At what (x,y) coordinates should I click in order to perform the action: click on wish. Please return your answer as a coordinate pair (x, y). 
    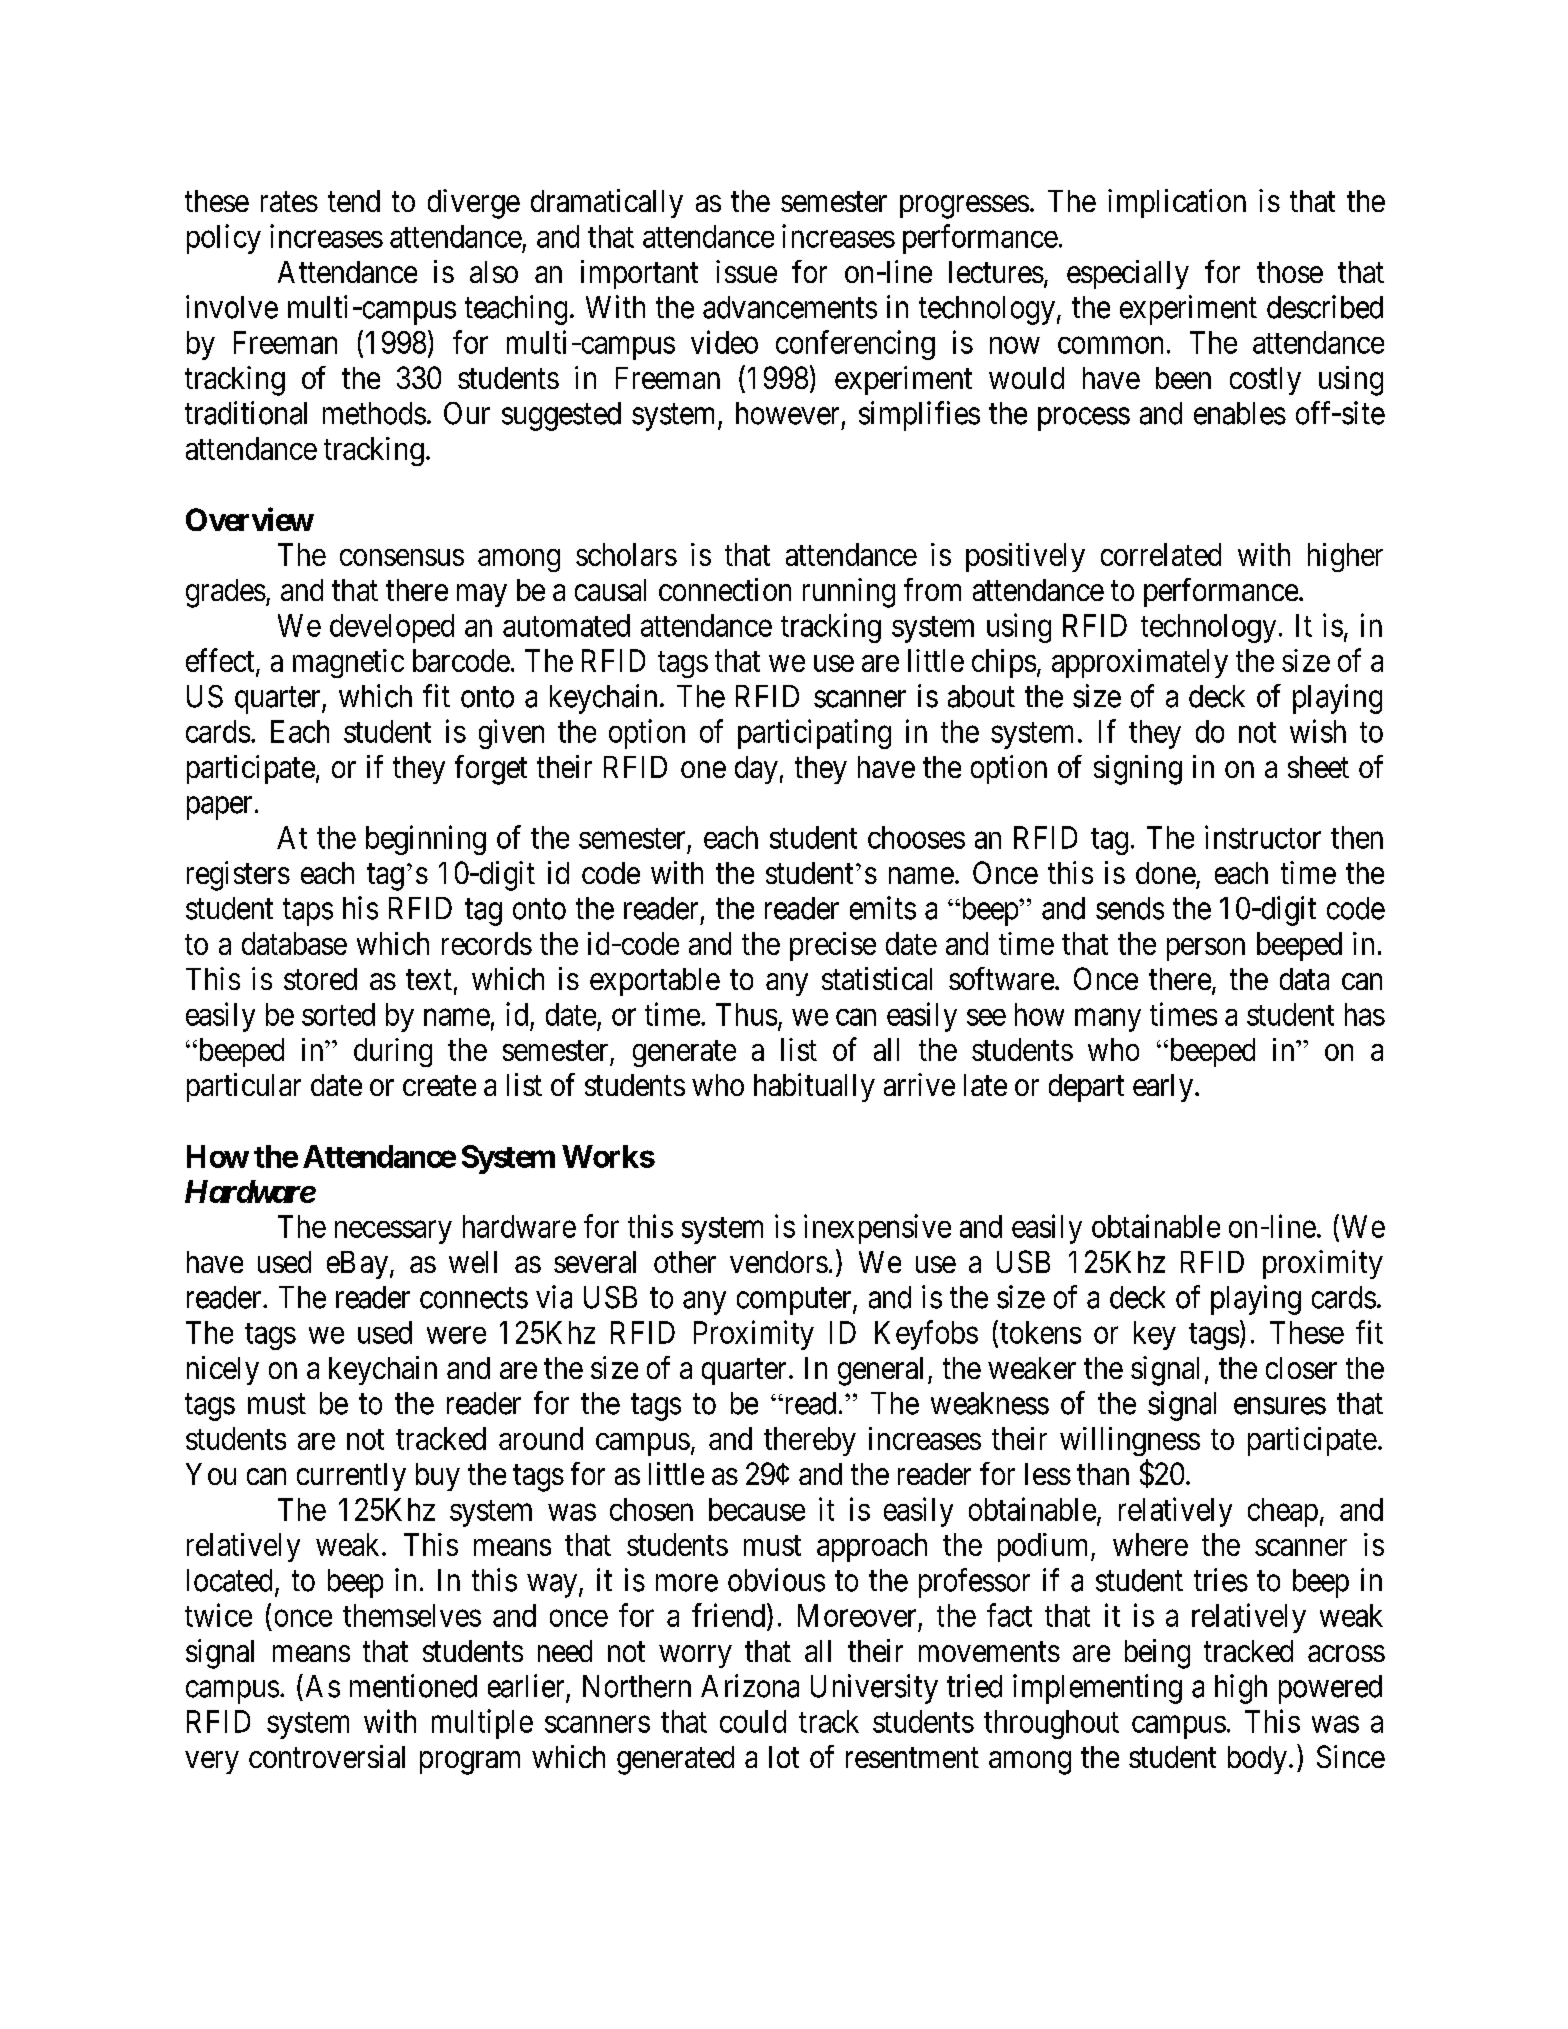
    Looking at the image, I should click on (1318, 731).
